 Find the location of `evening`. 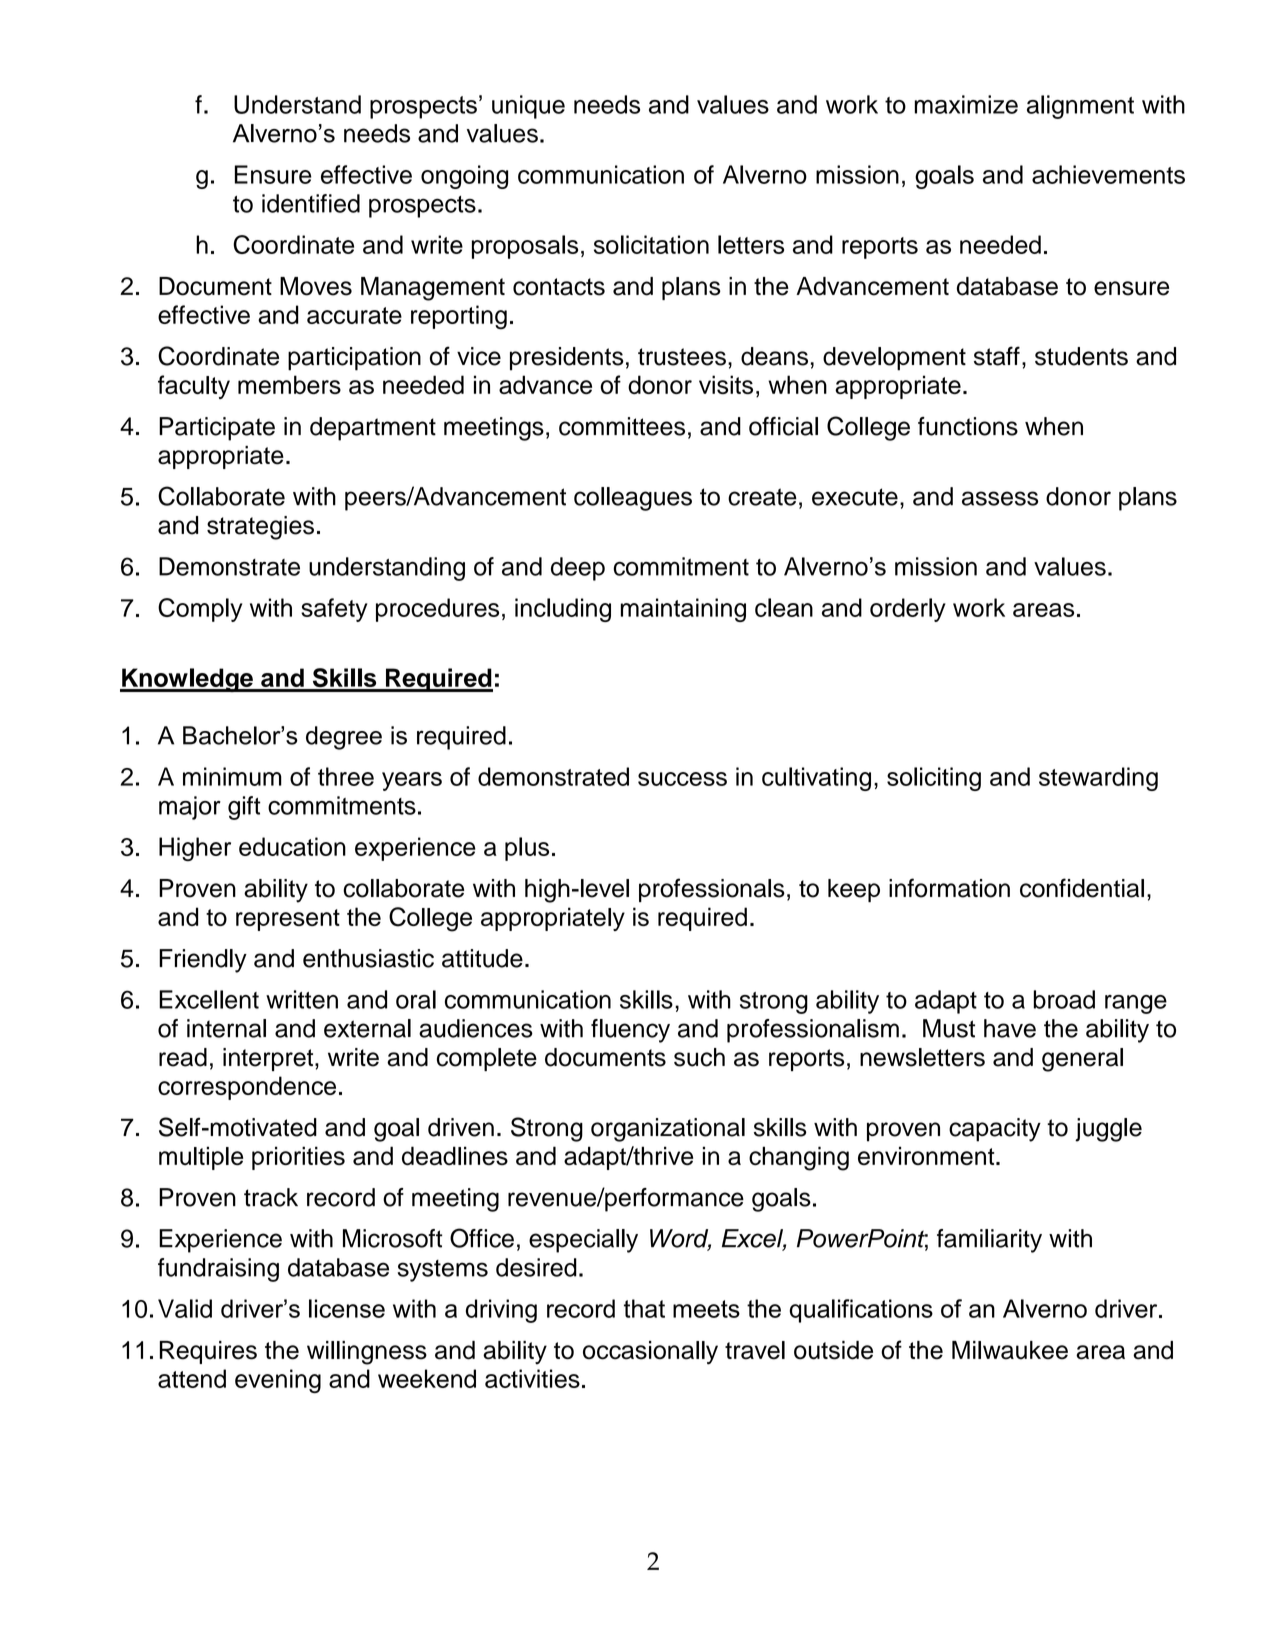

evening is located at coordinates (278, 1381).
